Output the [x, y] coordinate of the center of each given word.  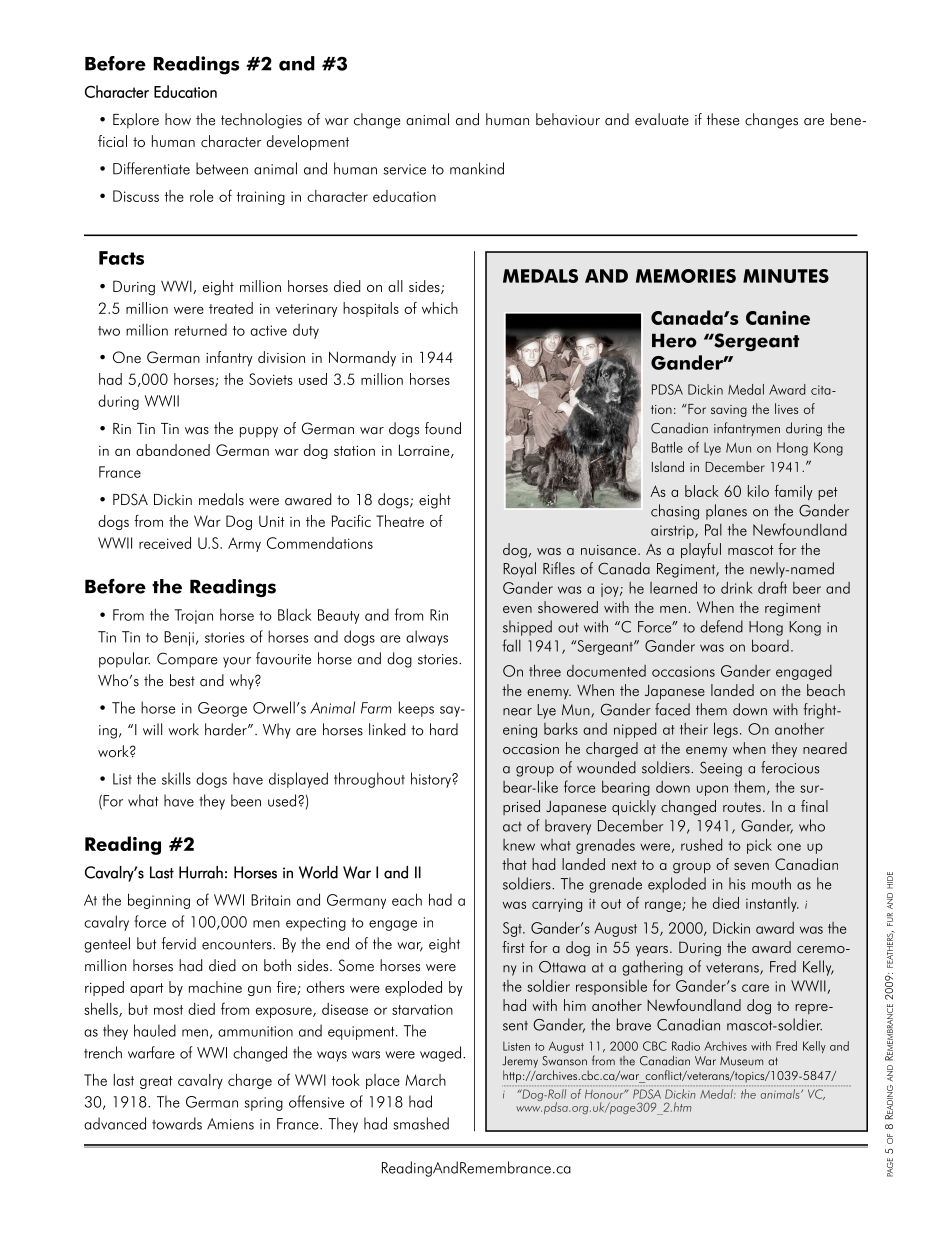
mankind [477, 168]
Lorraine [425, 451]
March [426, 1080]
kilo [758, 491]
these [723, 119]
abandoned [173, 450]
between [222, 168]
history [432, 780]
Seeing [721, 769]
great [156, 1082]
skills [176, 778]
